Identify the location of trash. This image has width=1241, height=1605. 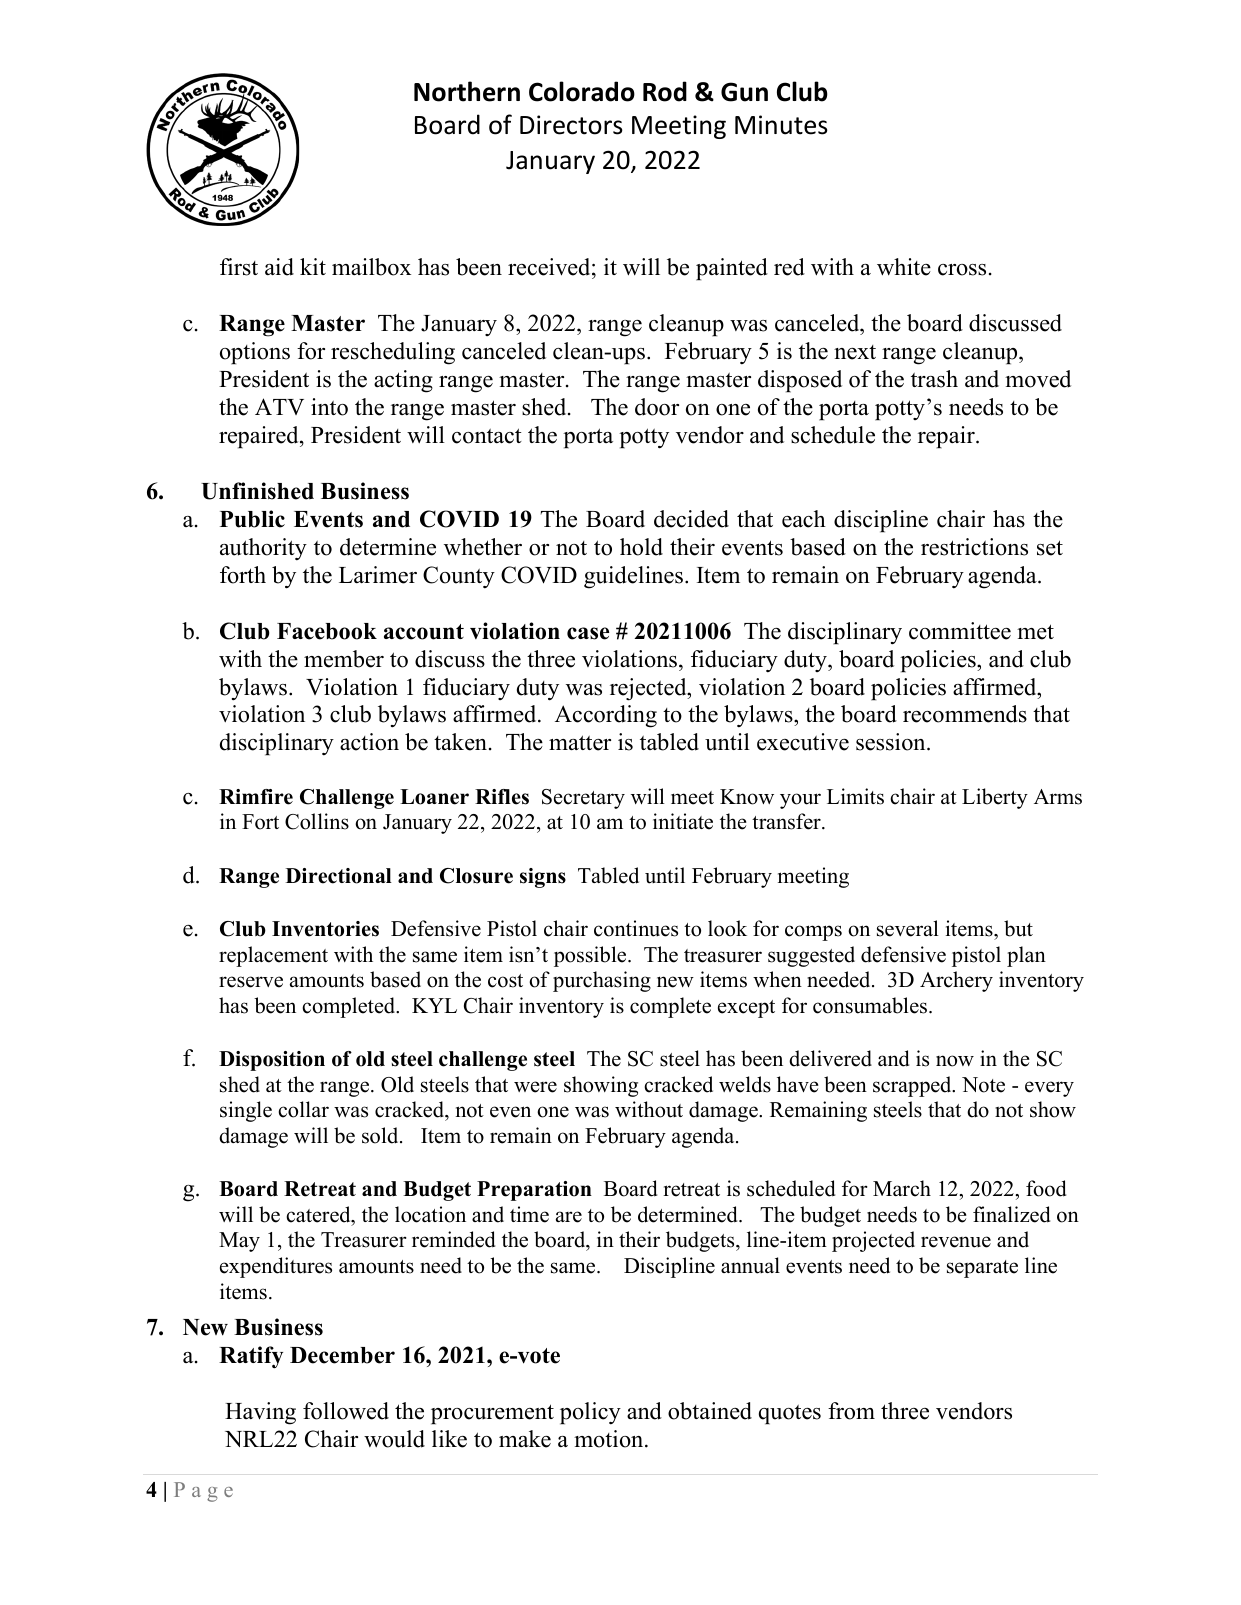
(934, 379).
